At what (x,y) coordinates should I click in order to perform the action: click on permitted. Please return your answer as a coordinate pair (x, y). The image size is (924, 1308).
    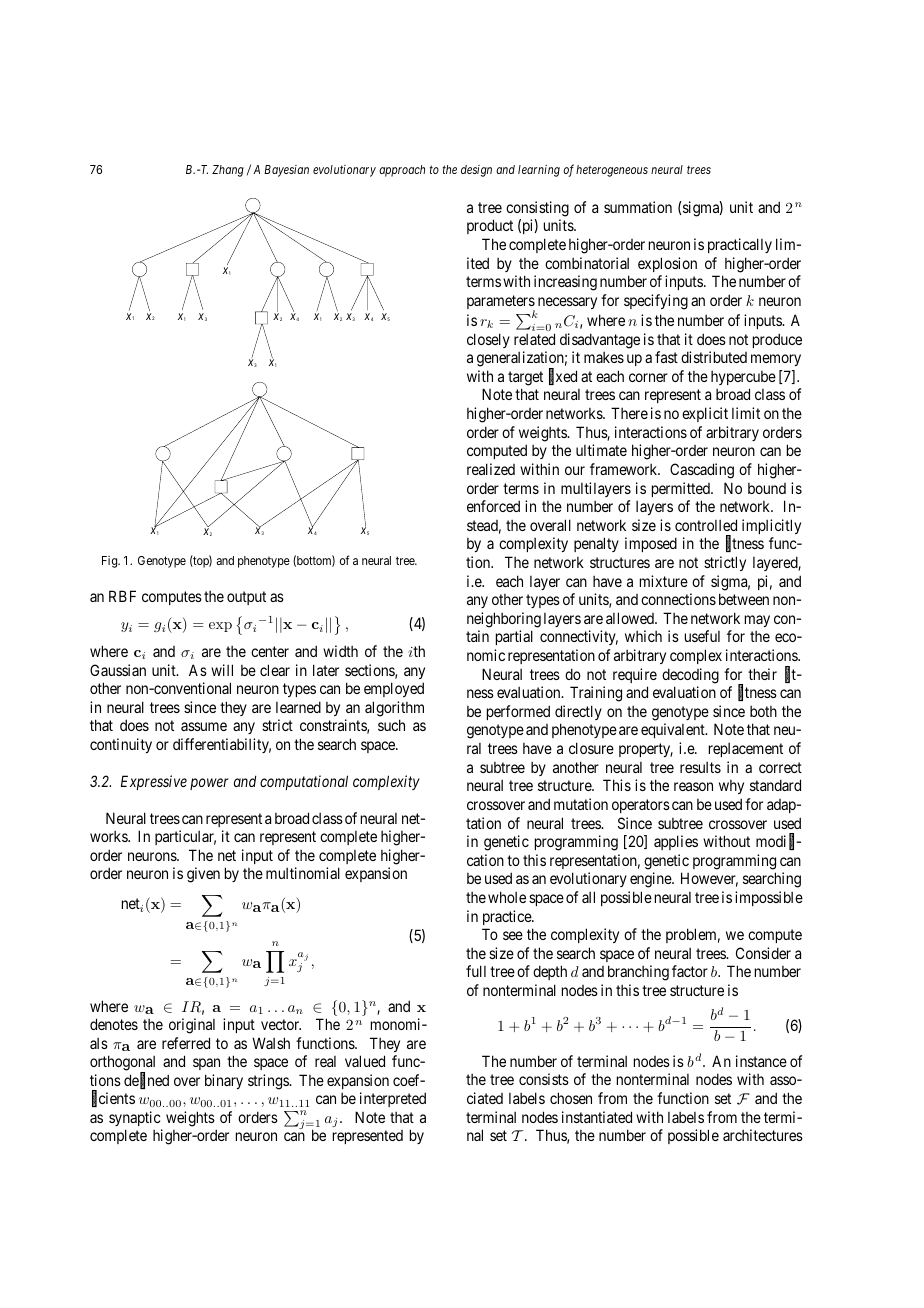
    Looking at the image, I should click on (682, 489).
